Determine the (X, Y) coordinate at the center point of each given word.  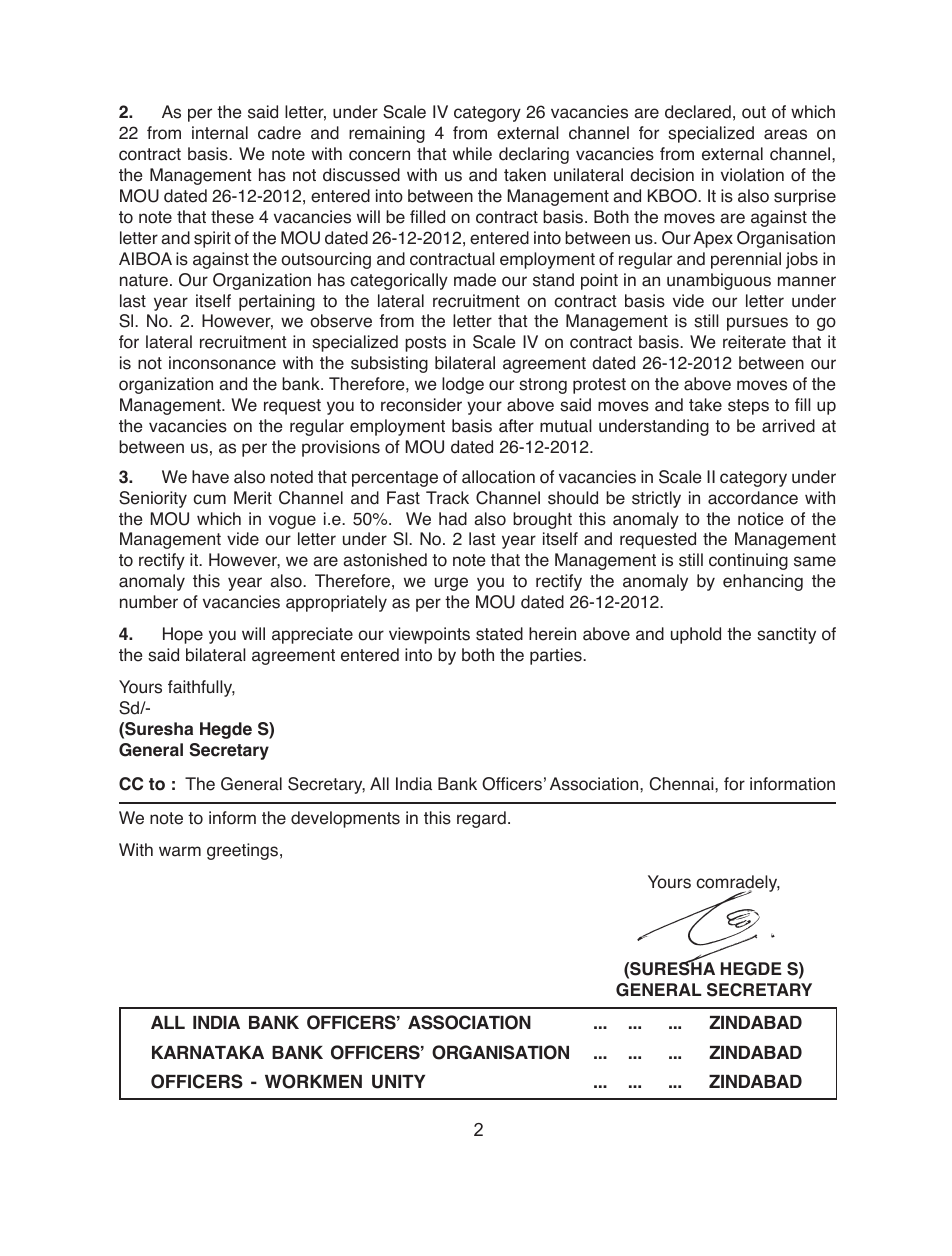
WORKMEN (313, 1081)
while (472, 154)
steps (748, 407)
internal (220, 133)
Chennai (683, 784)
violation (752, 175)
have (210, 477)
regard (481, 819)
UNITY (398, 1082)
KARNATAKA (208, 1052)
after (516, 426)
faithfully (201, 688)
